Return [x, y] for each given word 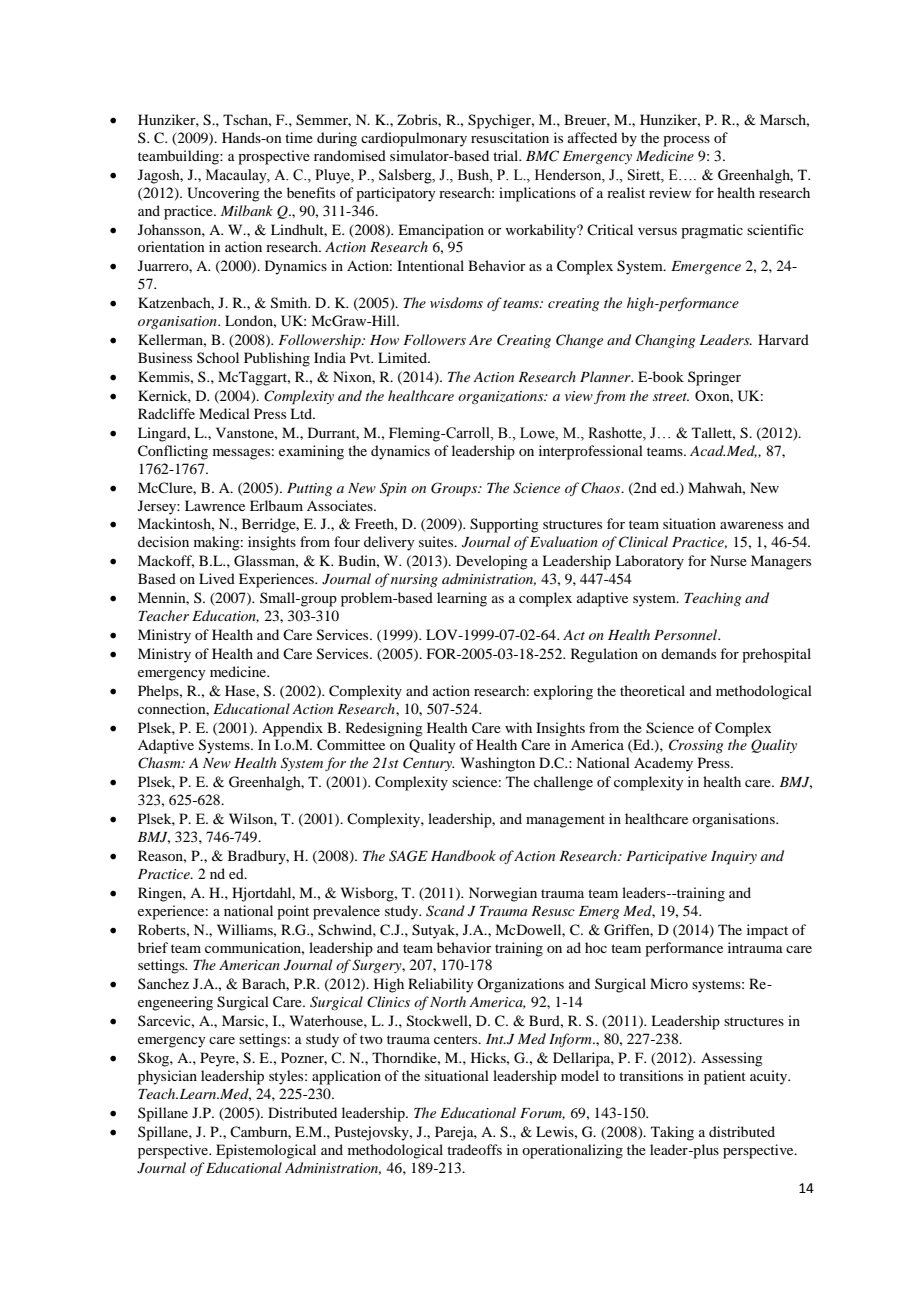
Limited [404, 357]
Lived [217, 578]
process [686, 141]
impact [767, 931]
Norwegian [503, 894]
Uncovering [223, 194]
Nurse [728, 560]
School [218, 357]
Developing [492, 562]
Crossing [696, 746]
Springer [714, 378]
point [293, 912]
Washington [498, 764]
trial [507, 155]
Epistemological [266, 1151]
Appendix [292, 729]
